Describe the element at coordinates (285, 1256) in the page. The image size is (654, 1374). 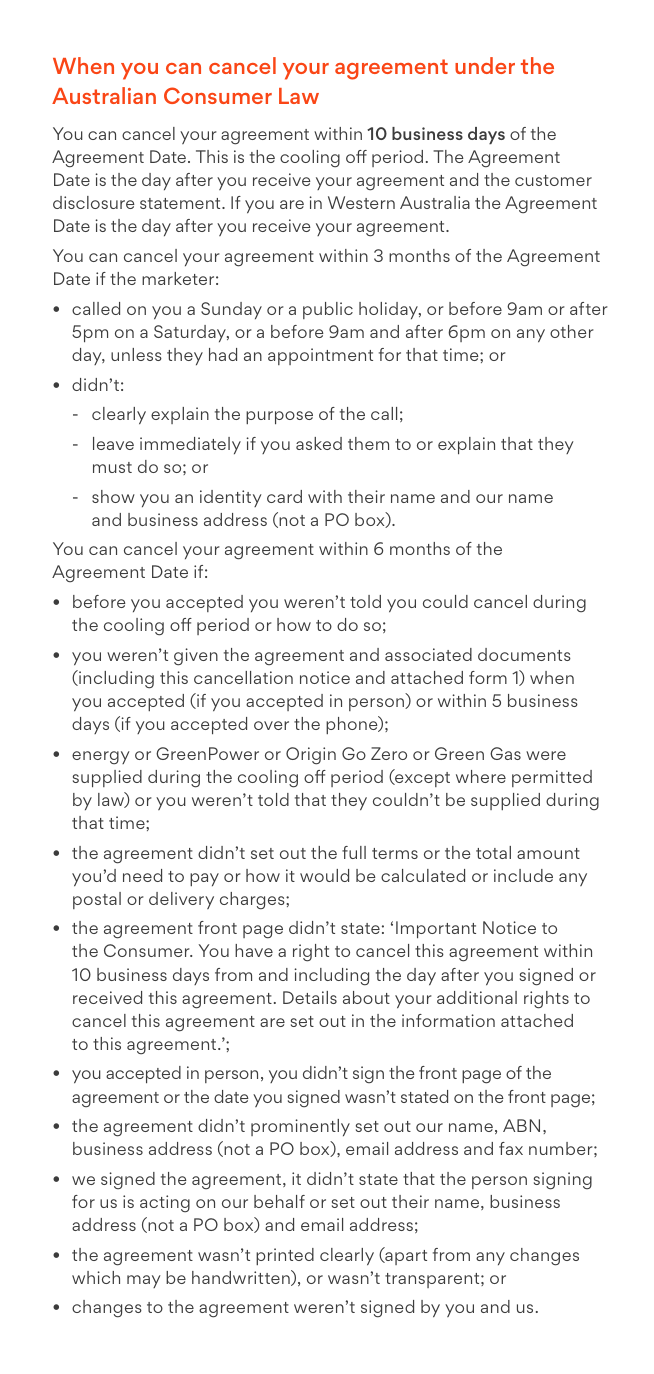
I see `printed` at that location.
